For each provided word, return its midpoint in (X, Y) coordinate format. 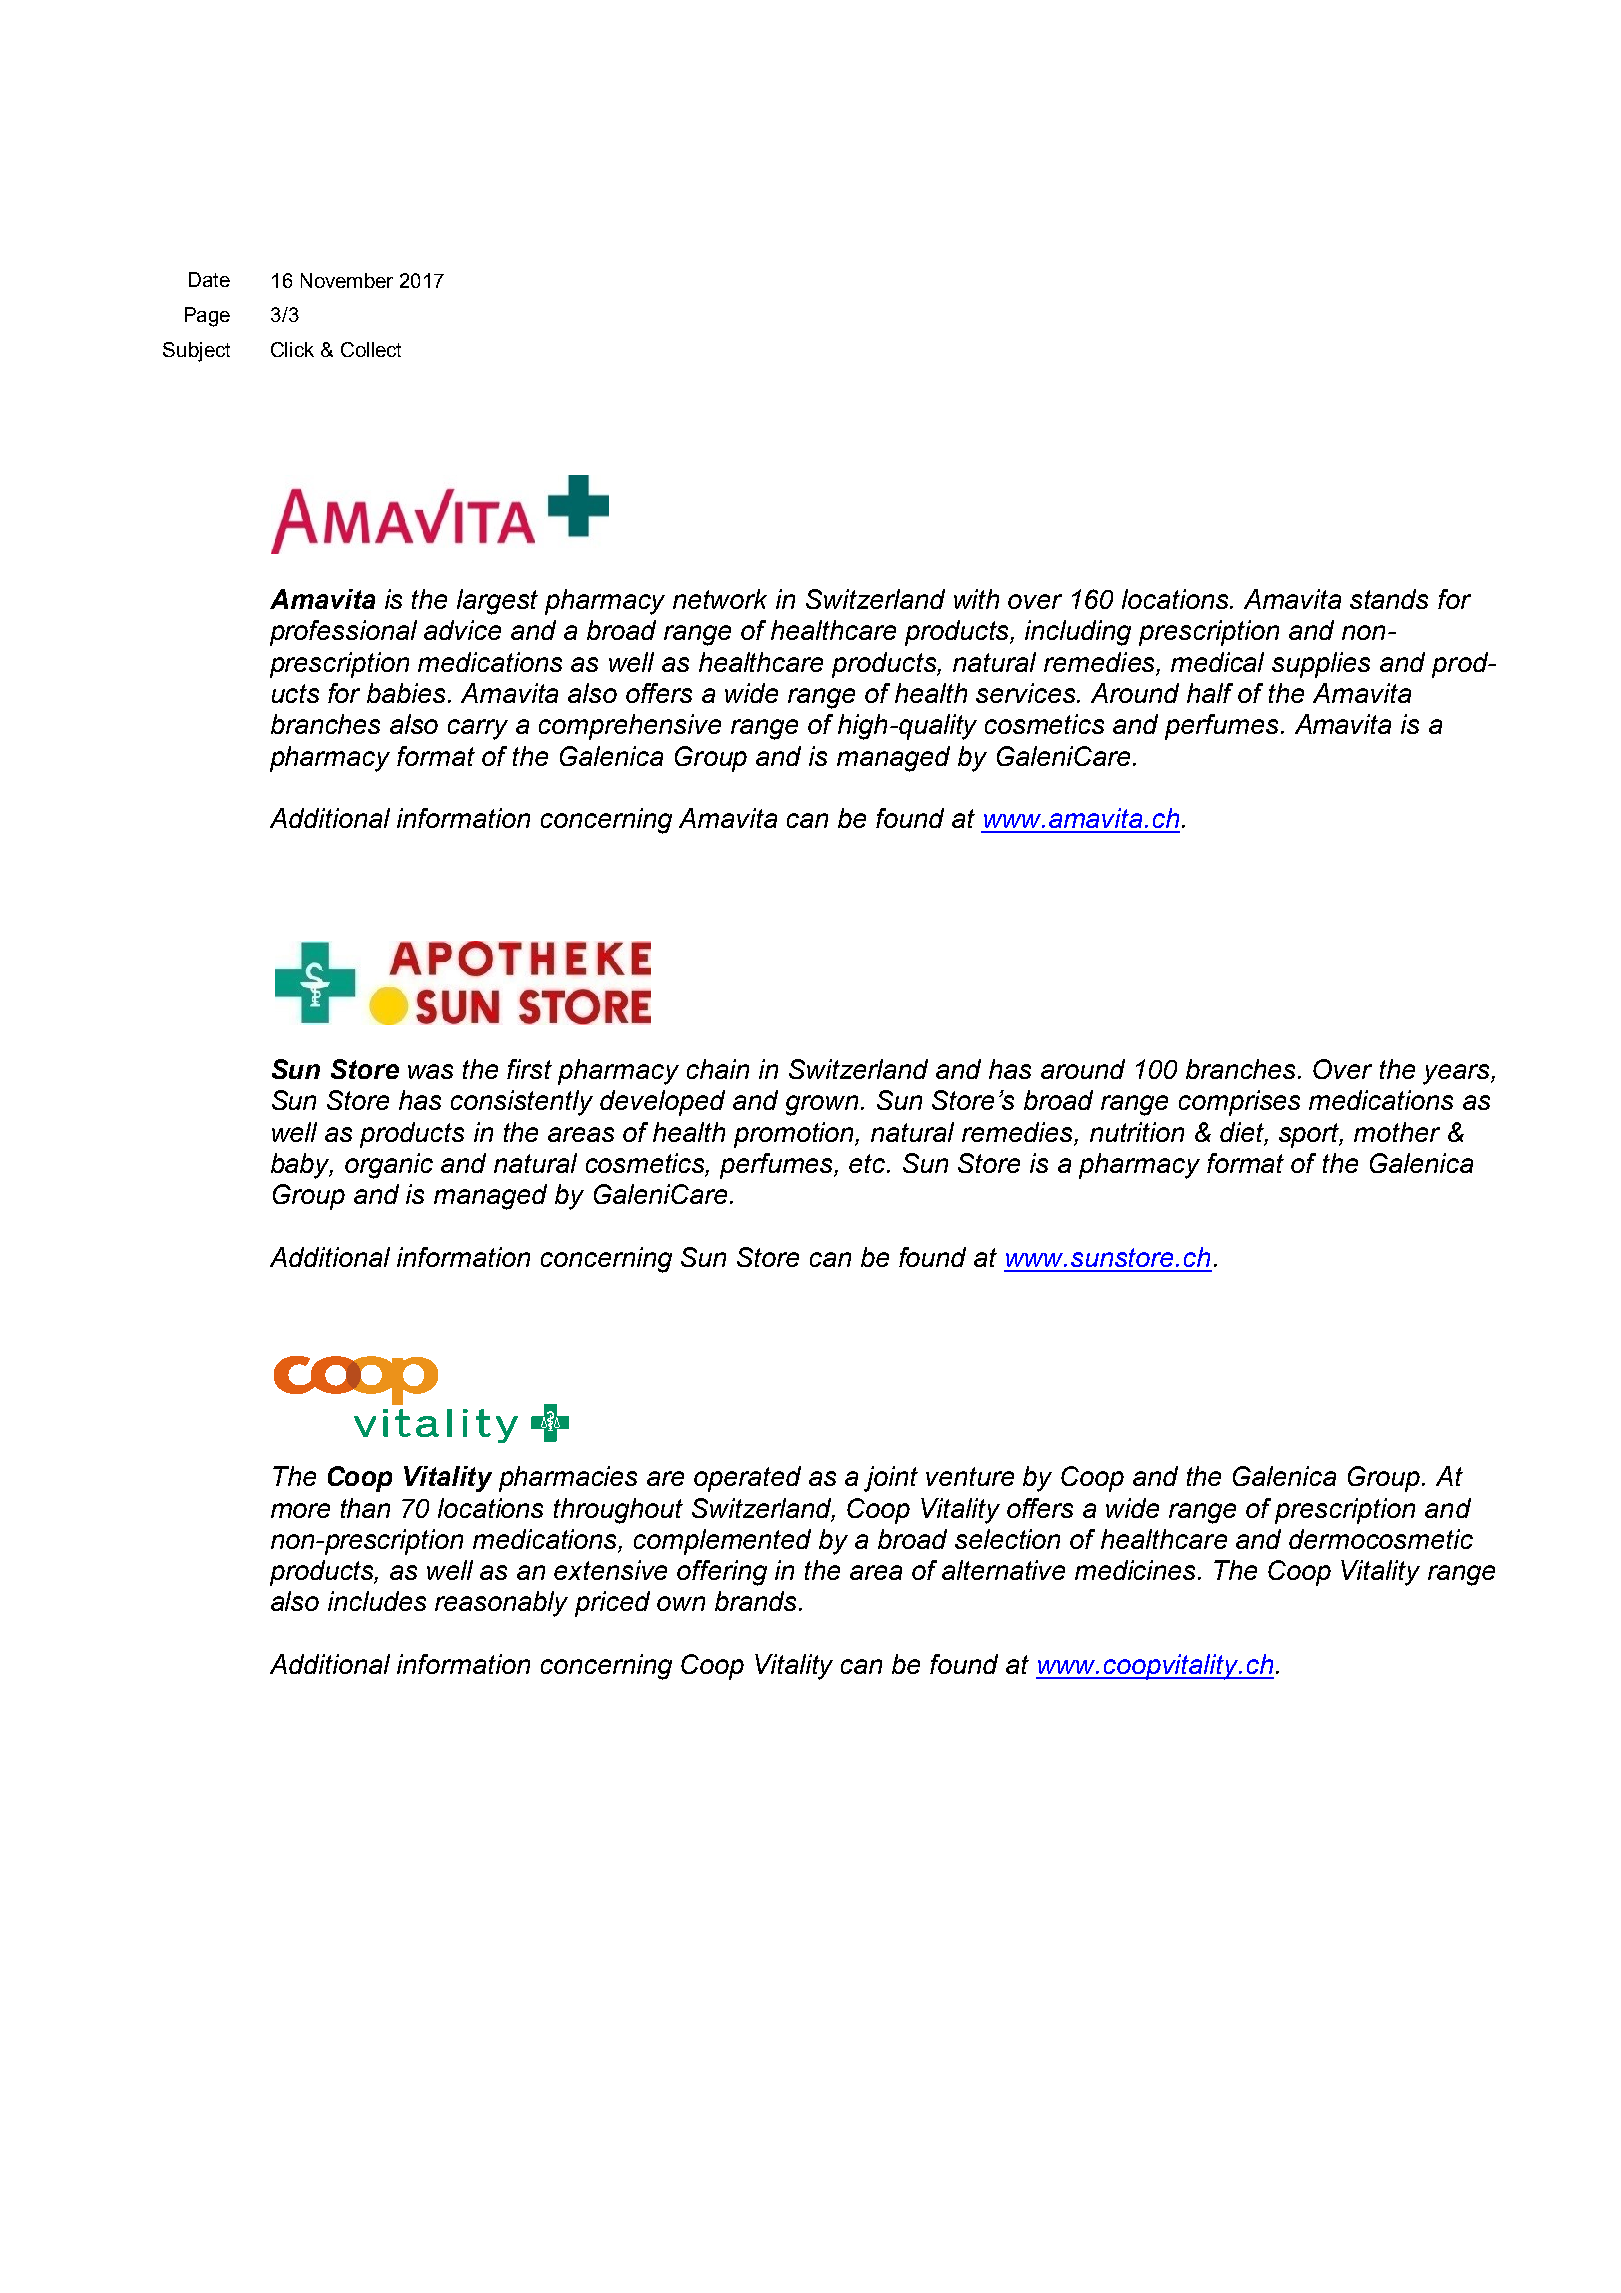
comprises (1239, 1103)
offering (722, 1573)
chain (718, 1069)
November (347, 280)
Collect (371, 349)
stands (1389, 599)
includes (377, 1601)
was (430, 1071)
